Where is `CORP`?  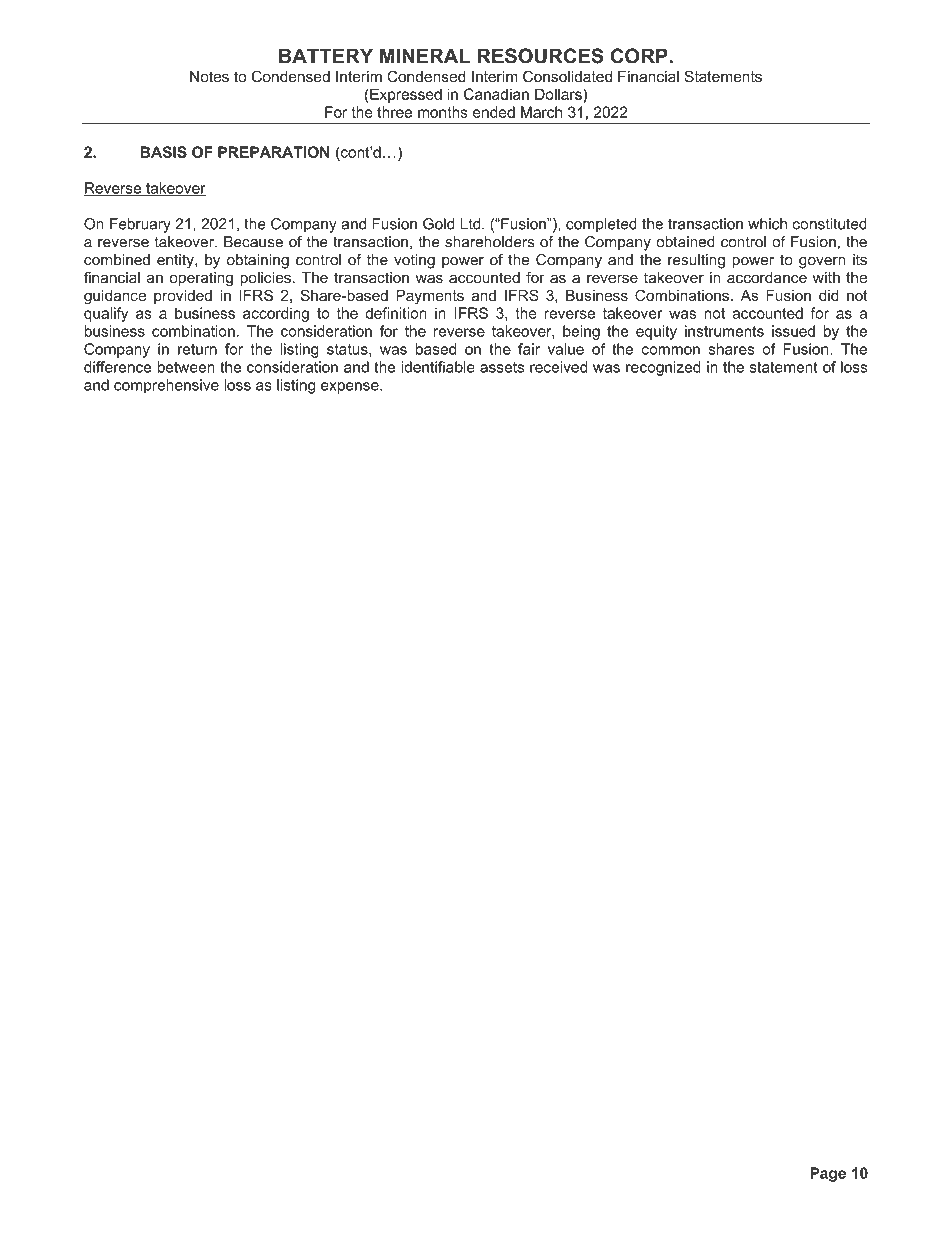 CORP is located at coordinates (640, 56).
